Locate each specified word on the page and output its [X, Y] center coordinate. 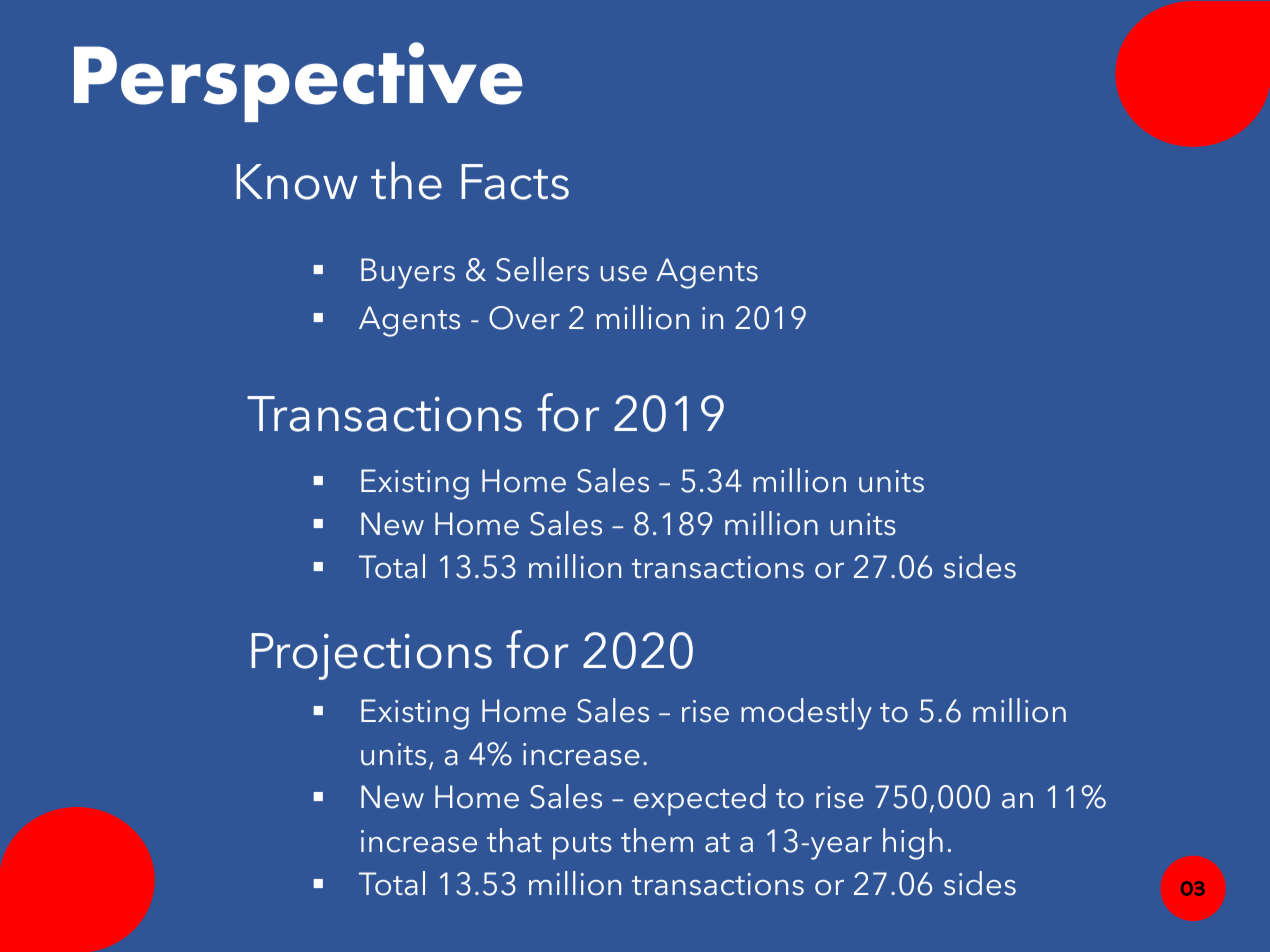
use [624, 274]
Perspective [298, 82]
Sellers [542, 269]
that [514, 840]
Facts [515, 182]
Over [524, 318]
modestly [806, 714]
